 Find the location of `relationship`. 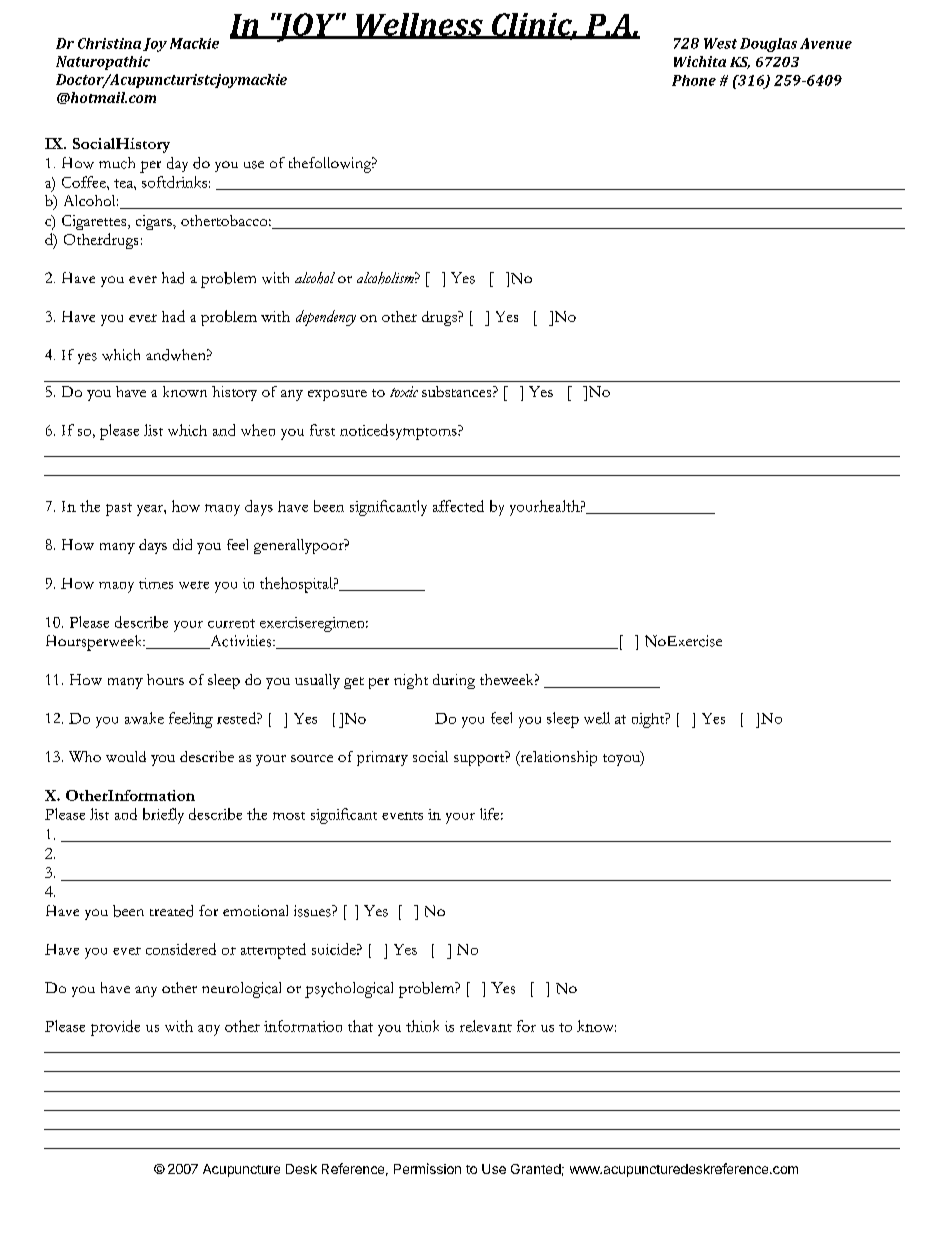

relationship is located at coordinates (557, 758).
